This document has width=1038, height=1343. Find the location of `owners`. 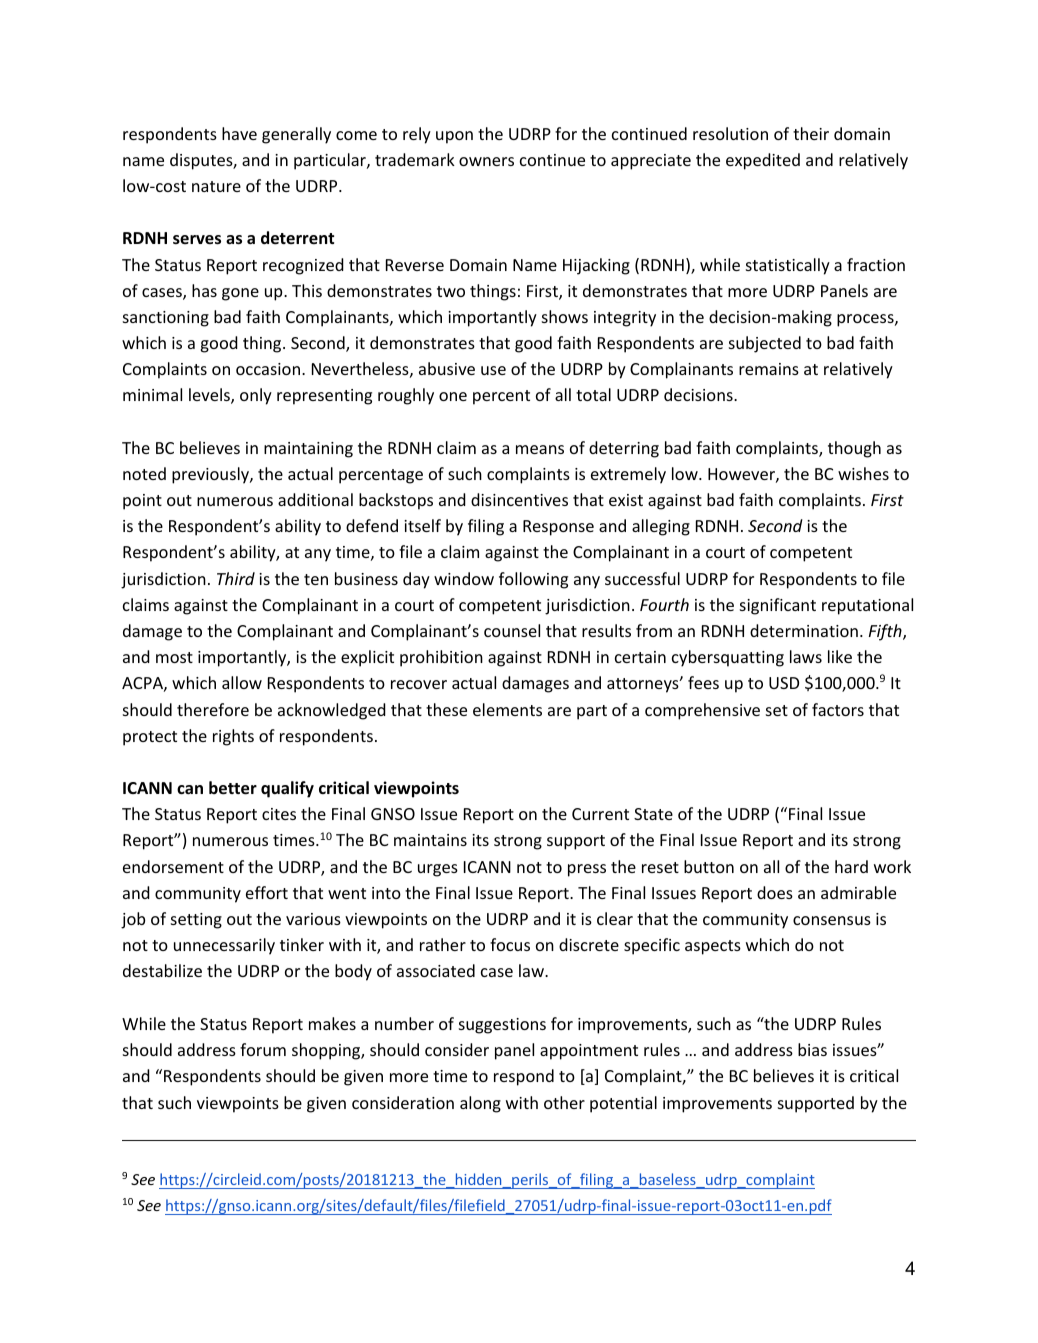

owners is located at coordinates (486, 161).
